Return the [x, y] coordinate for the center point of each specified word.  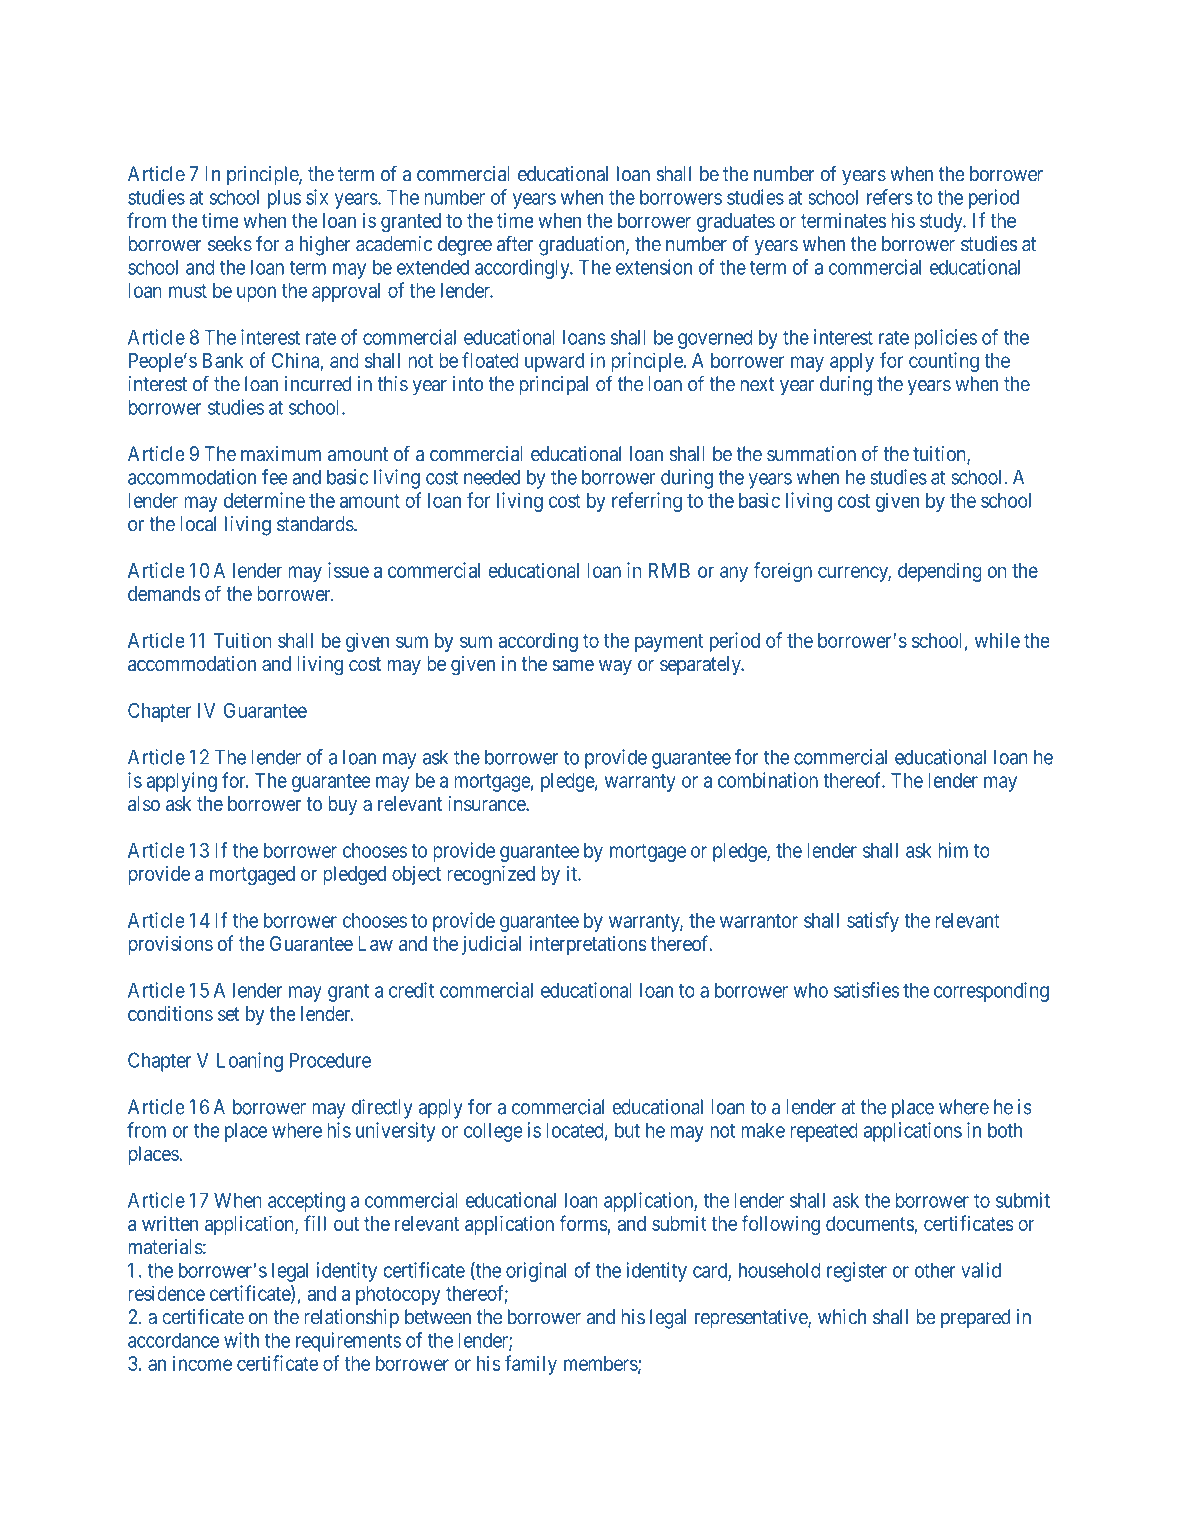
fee [275, 477]
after [515, 243]
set [229, 1014]
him [953, 850]
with [241, 1340]
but [627, 1130]
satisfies [866, 990]
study [942, 222]
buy [343, 805]
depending [940, 572]
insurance [487, 803]
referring [647, 502]
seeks [230, 244]
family [531, 1365]
